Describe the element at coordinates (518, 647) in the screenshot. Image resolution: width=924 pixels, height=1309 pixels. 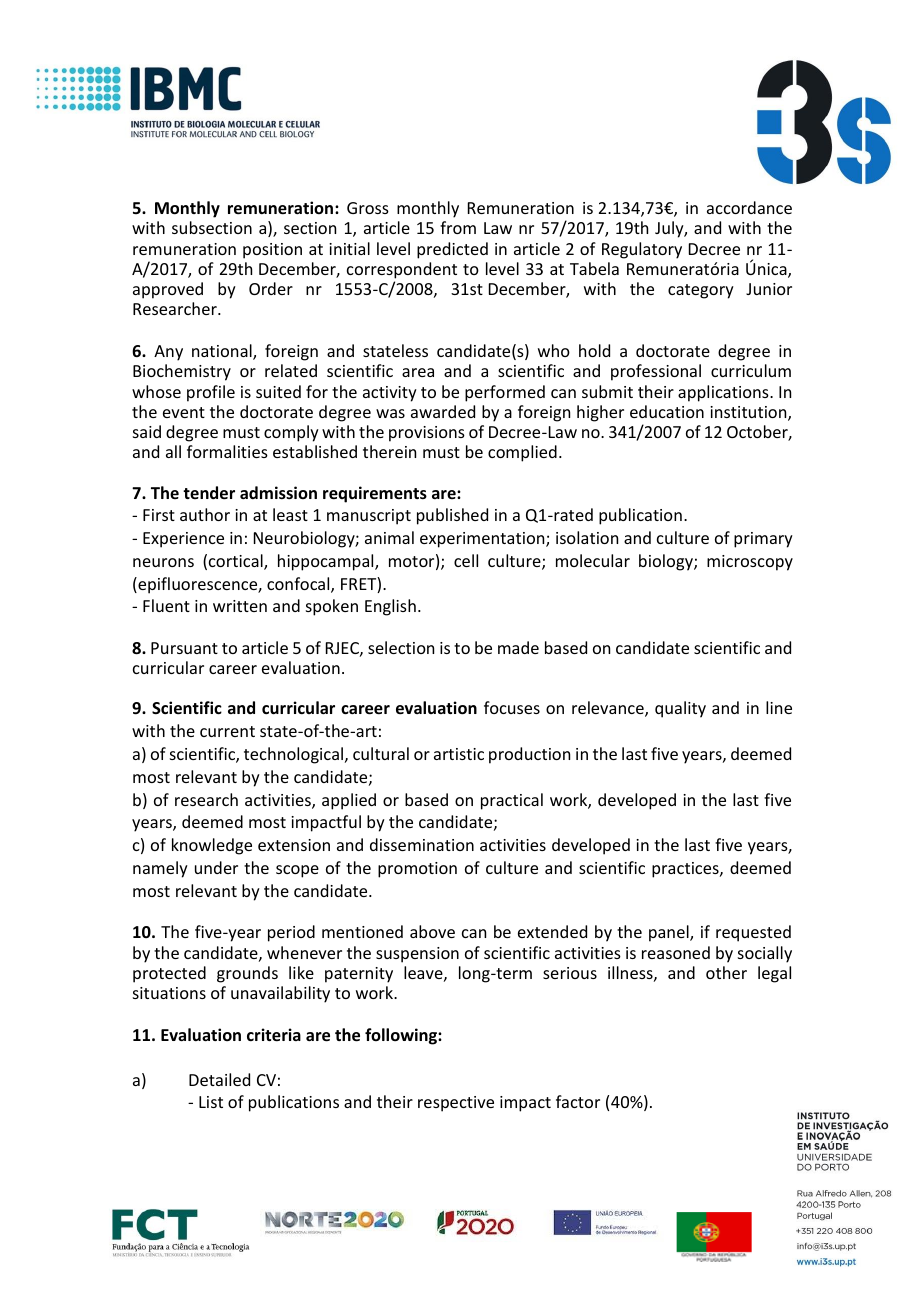
I see `made` at that location.
